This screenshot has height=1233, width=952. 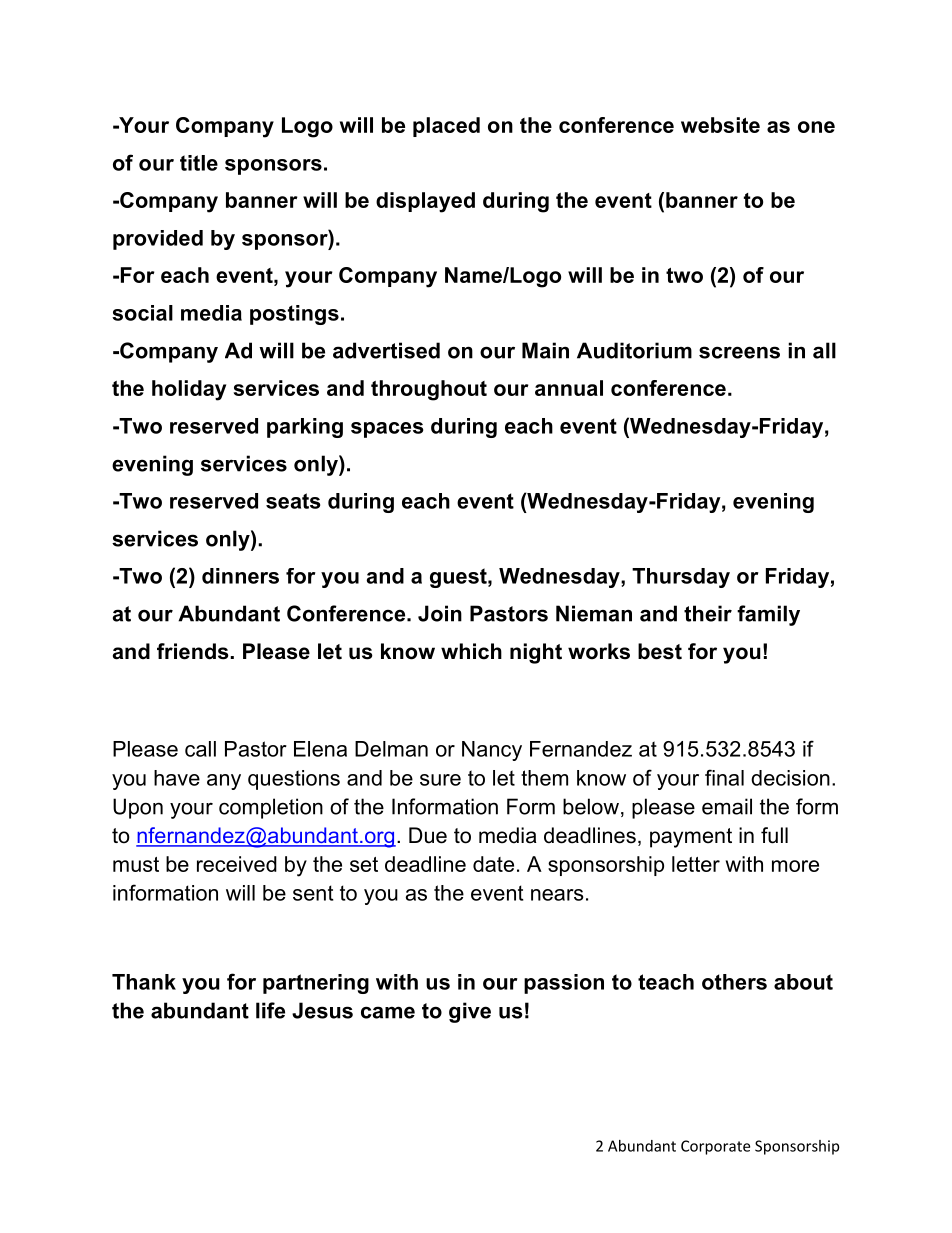 What do you see at coordinates (727, 806) in the screenshot?
I see `email` at bounding box center [727, 806].
